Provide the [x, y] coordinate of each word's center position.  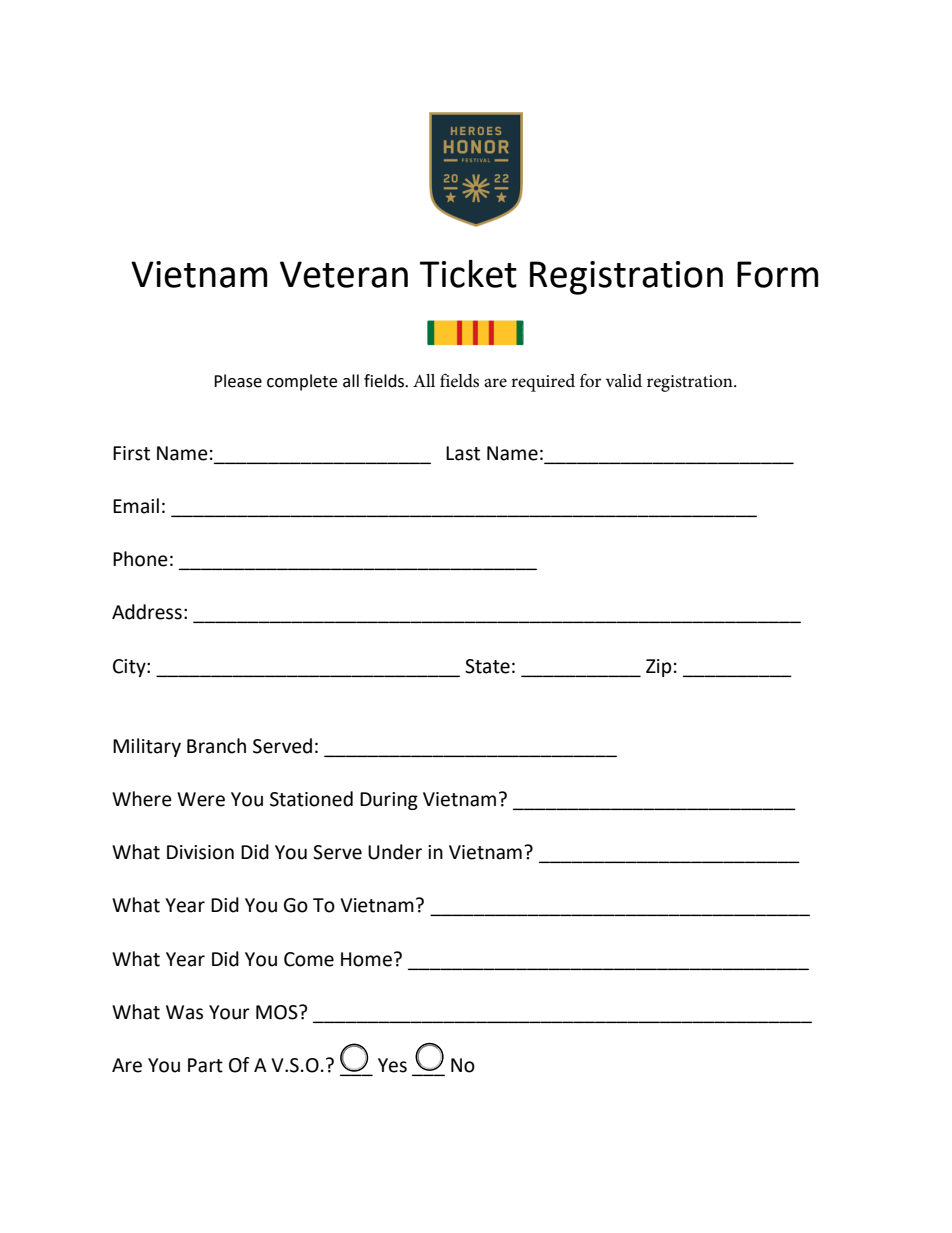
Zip [659, 668]
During [389, 801]
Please [238, 381]
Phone [140, 559]
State [487, 666]
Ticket [468, 273]
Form [777, 274]
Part [205, 1065]
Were [201, 799]
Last [463, 453]
